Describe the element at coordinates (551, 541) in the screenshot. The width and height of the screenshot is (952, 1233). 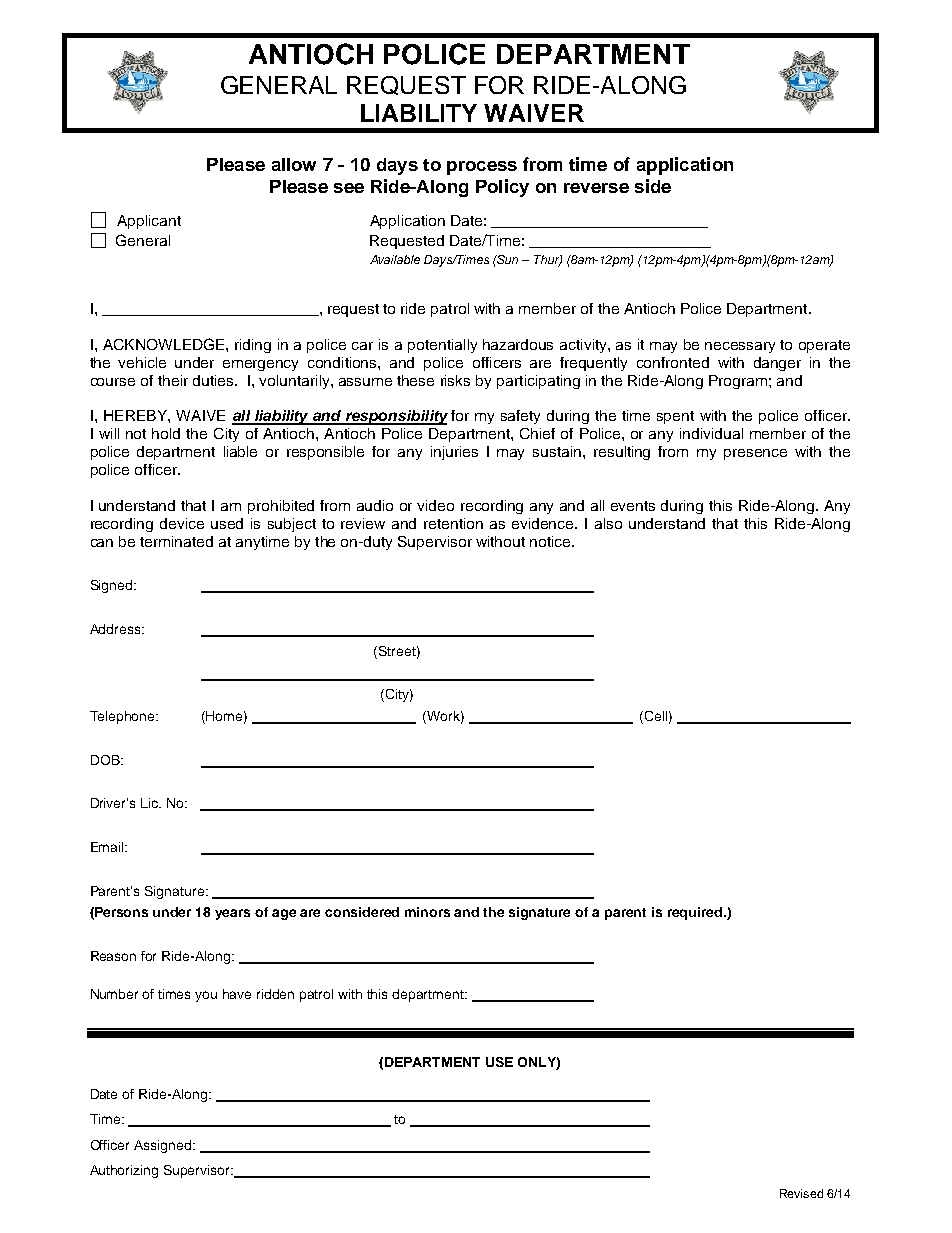
I see `notice` at that location.
